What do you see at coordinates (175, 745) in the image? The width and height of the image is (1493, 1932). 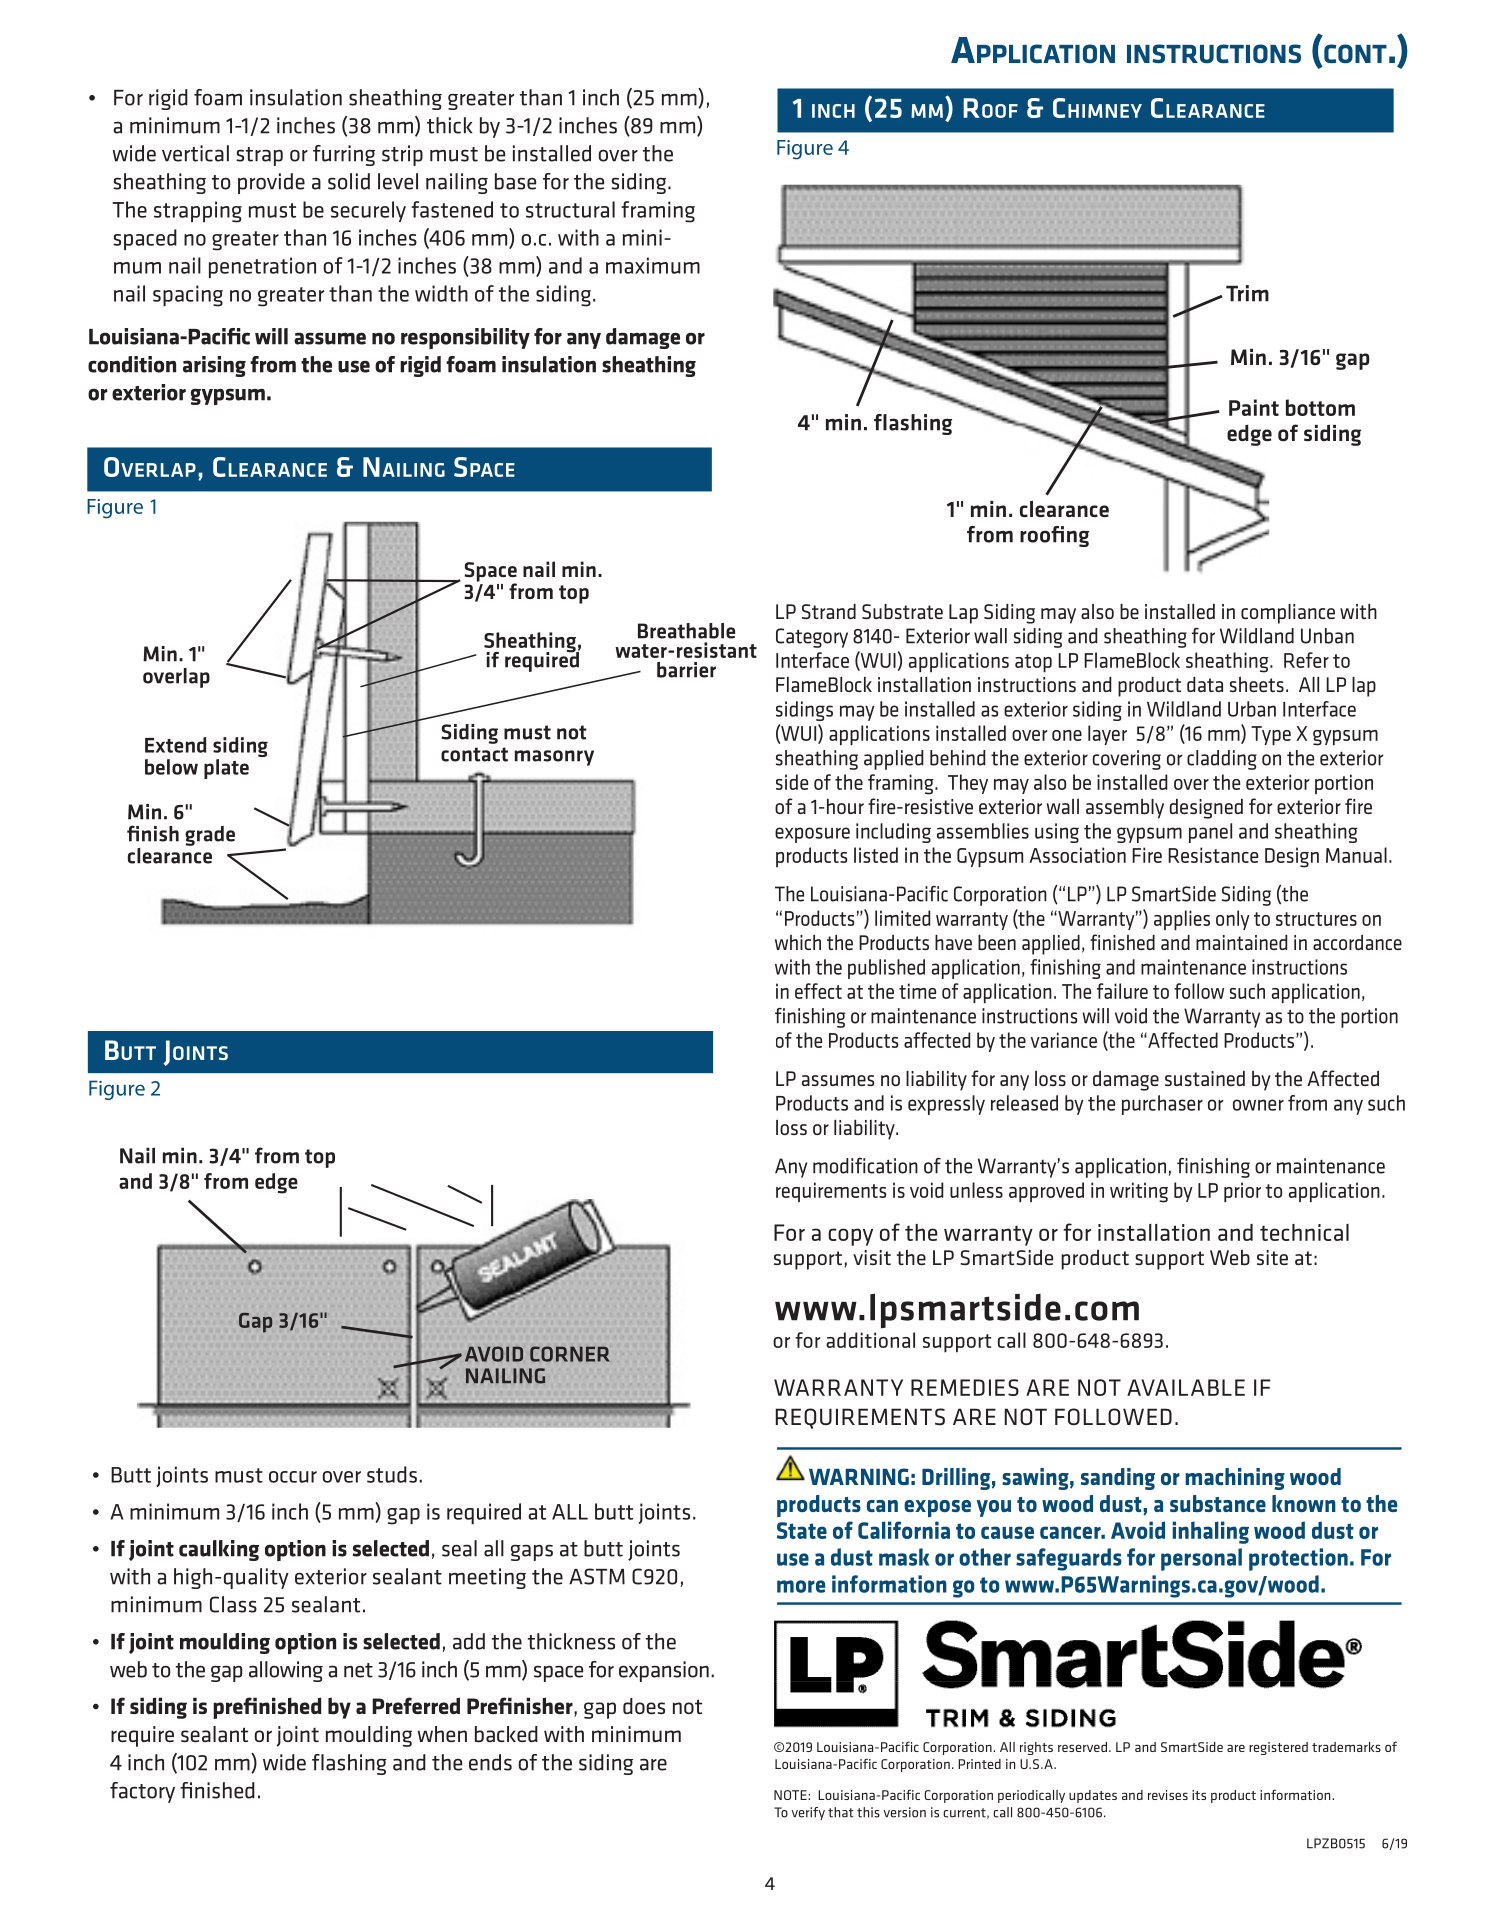 I see `Extend` at bounding box center [175, 745].
